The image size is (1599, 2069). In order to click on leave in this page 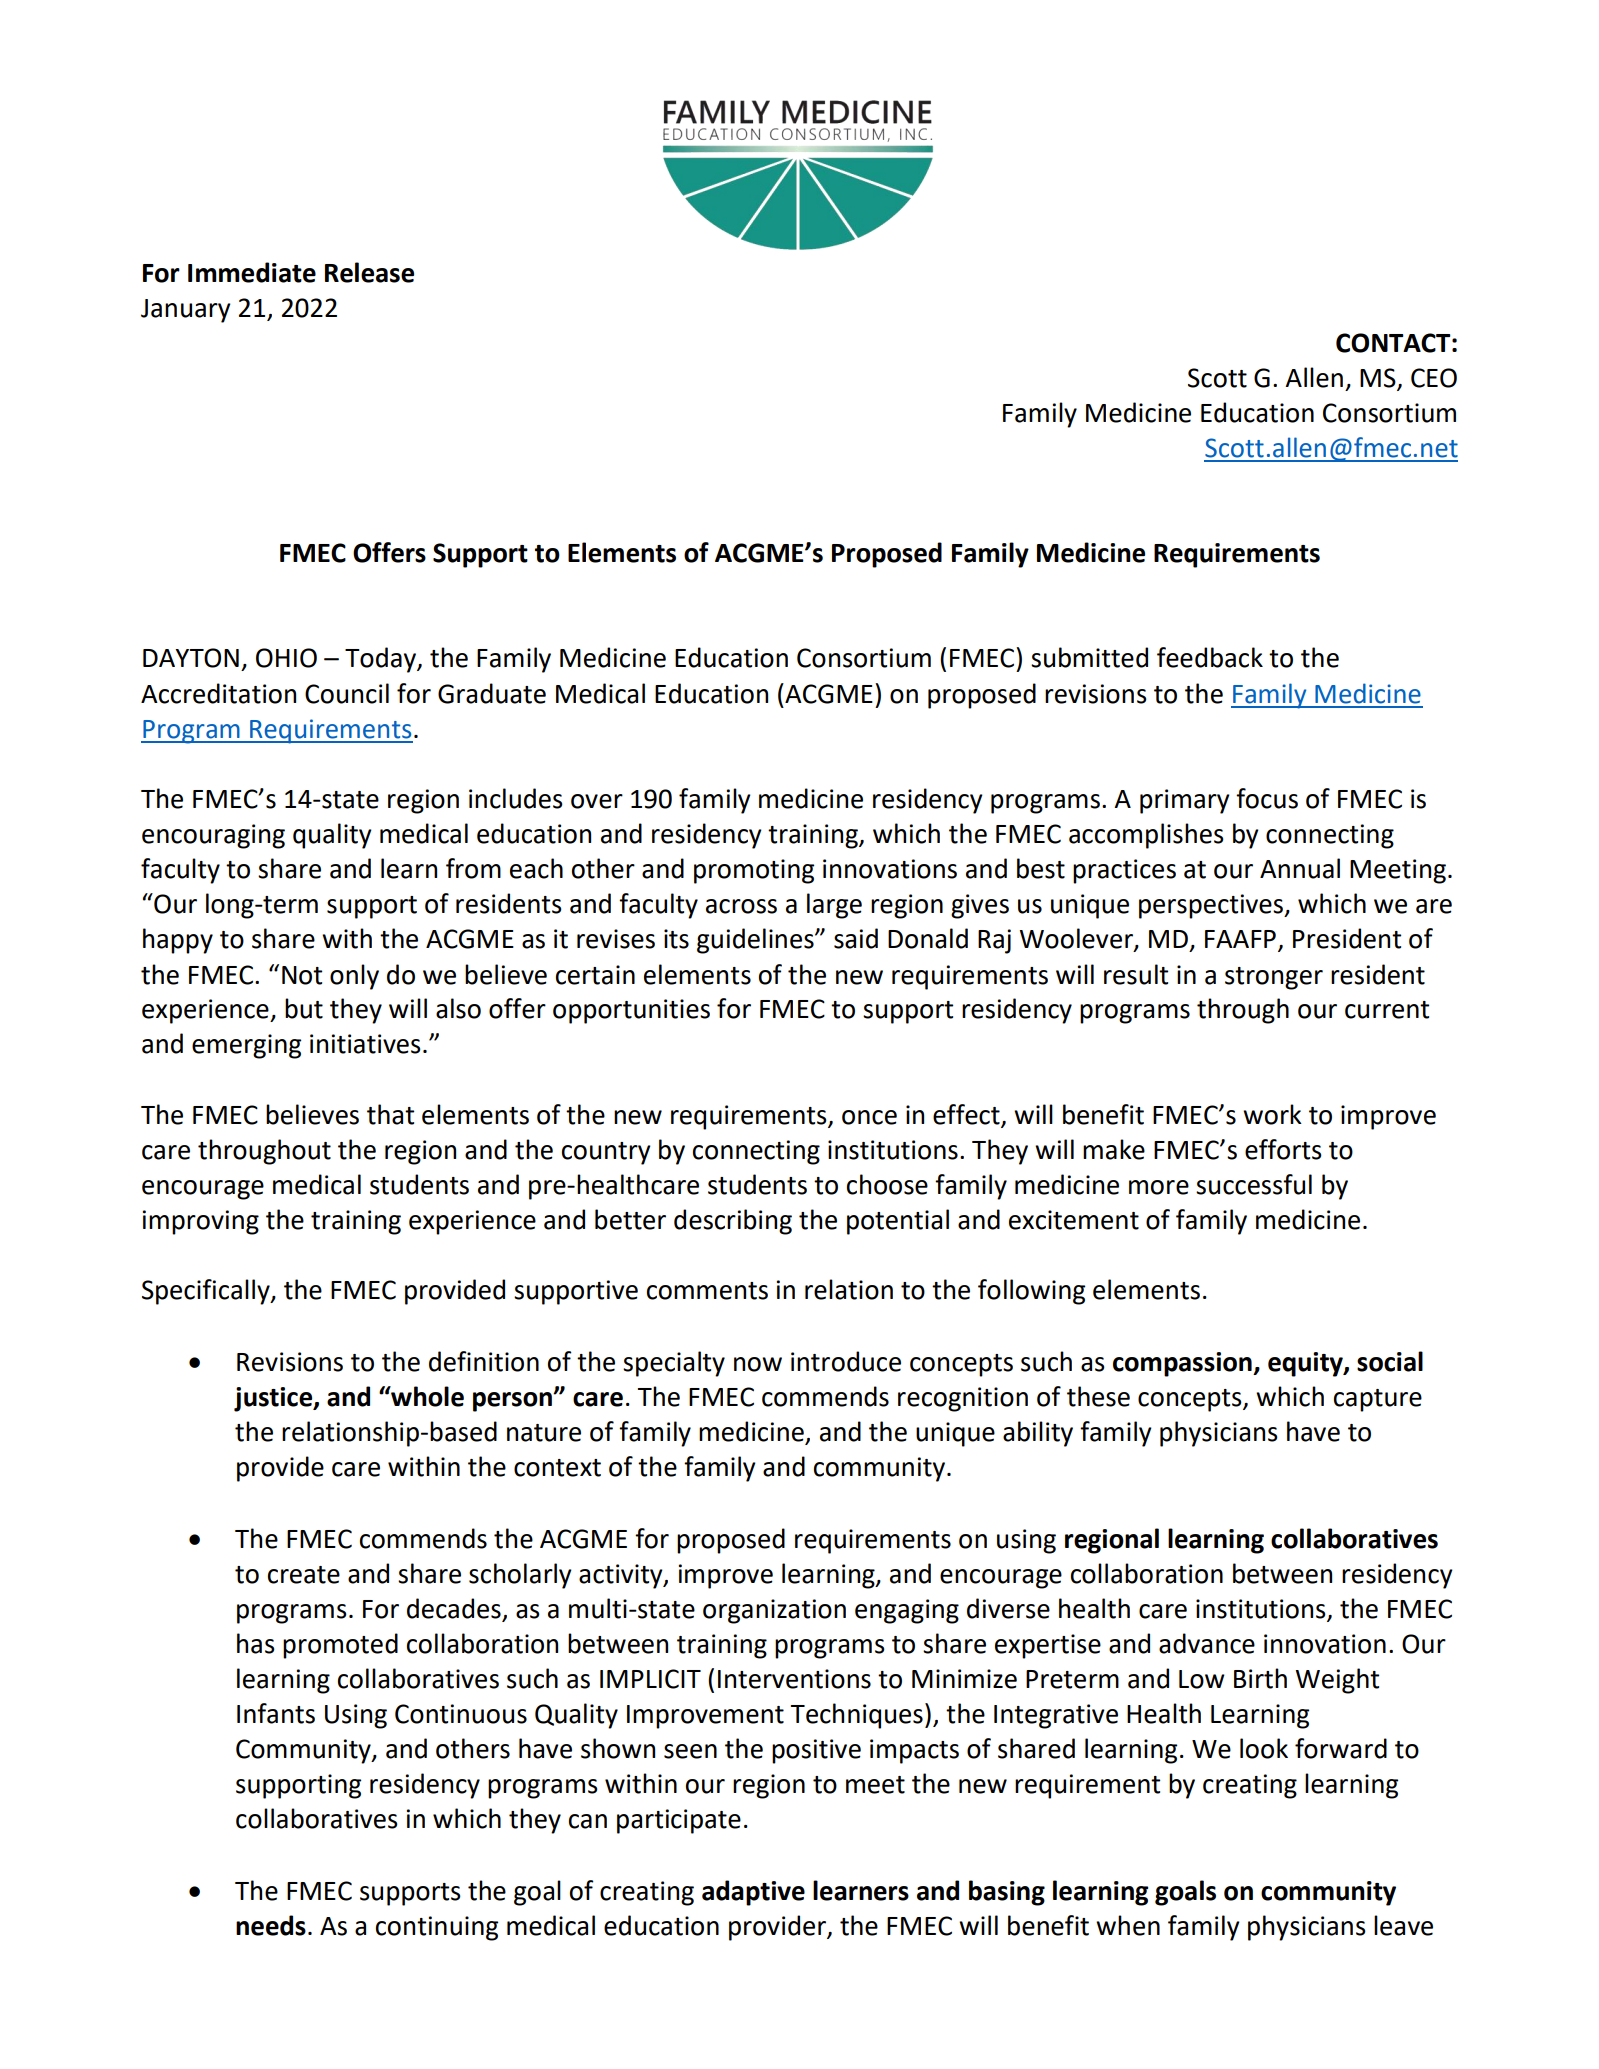, I will do `click(1403, 1925)`.
